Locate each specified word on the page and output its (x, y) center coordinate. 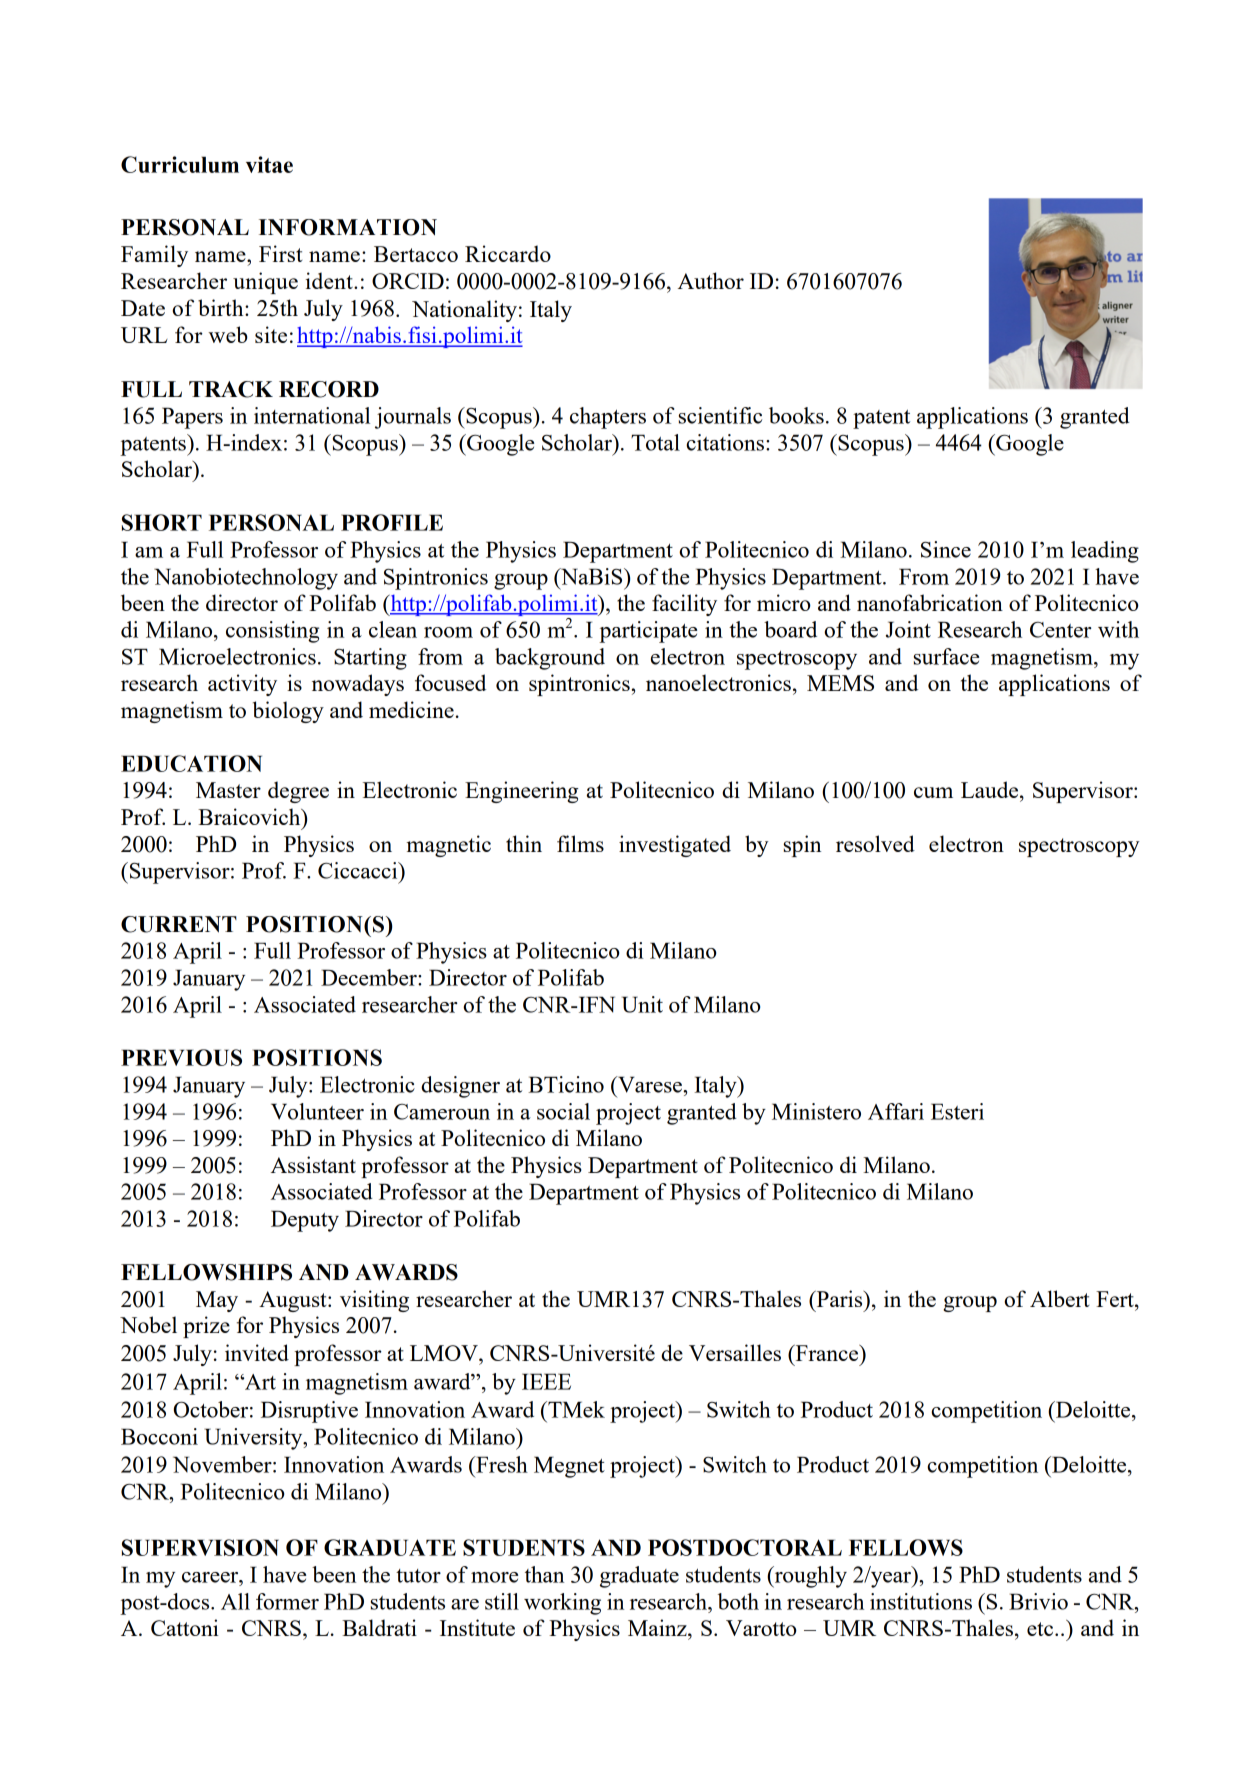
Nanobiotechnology (246, 579)
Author (711, 280)
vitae (269, 164)
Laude (991, 789)
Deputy (305, 1221)
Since (946, 549)
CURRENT (179, 924)
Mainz (658, 1627)
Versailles (735, 1352)
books (796, 415)
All (235, 1601)
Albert (1060, 1298)
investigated (675, 846)
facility (684, 605)
